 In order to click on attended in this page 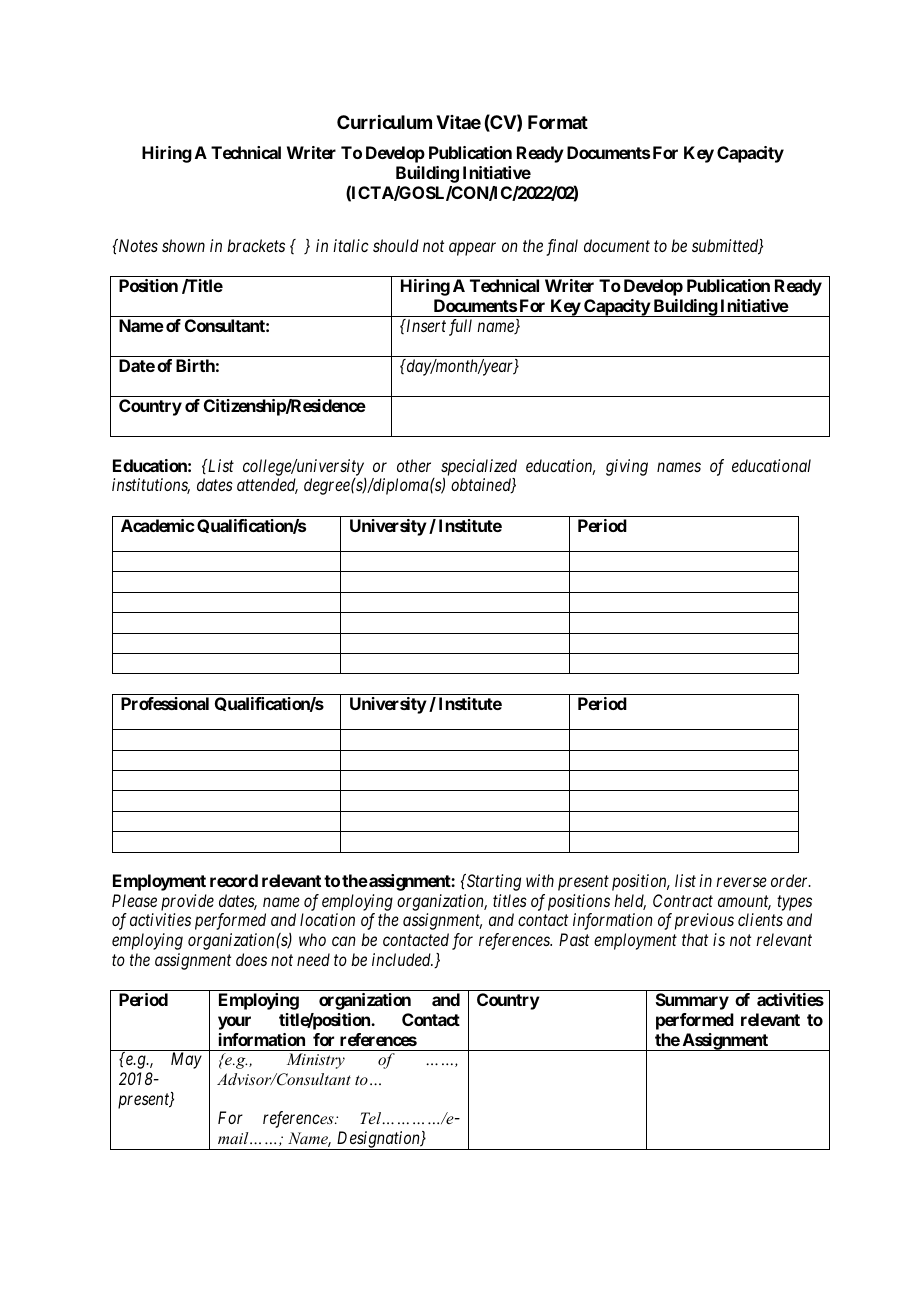, I will do `click(267, 486)`.
